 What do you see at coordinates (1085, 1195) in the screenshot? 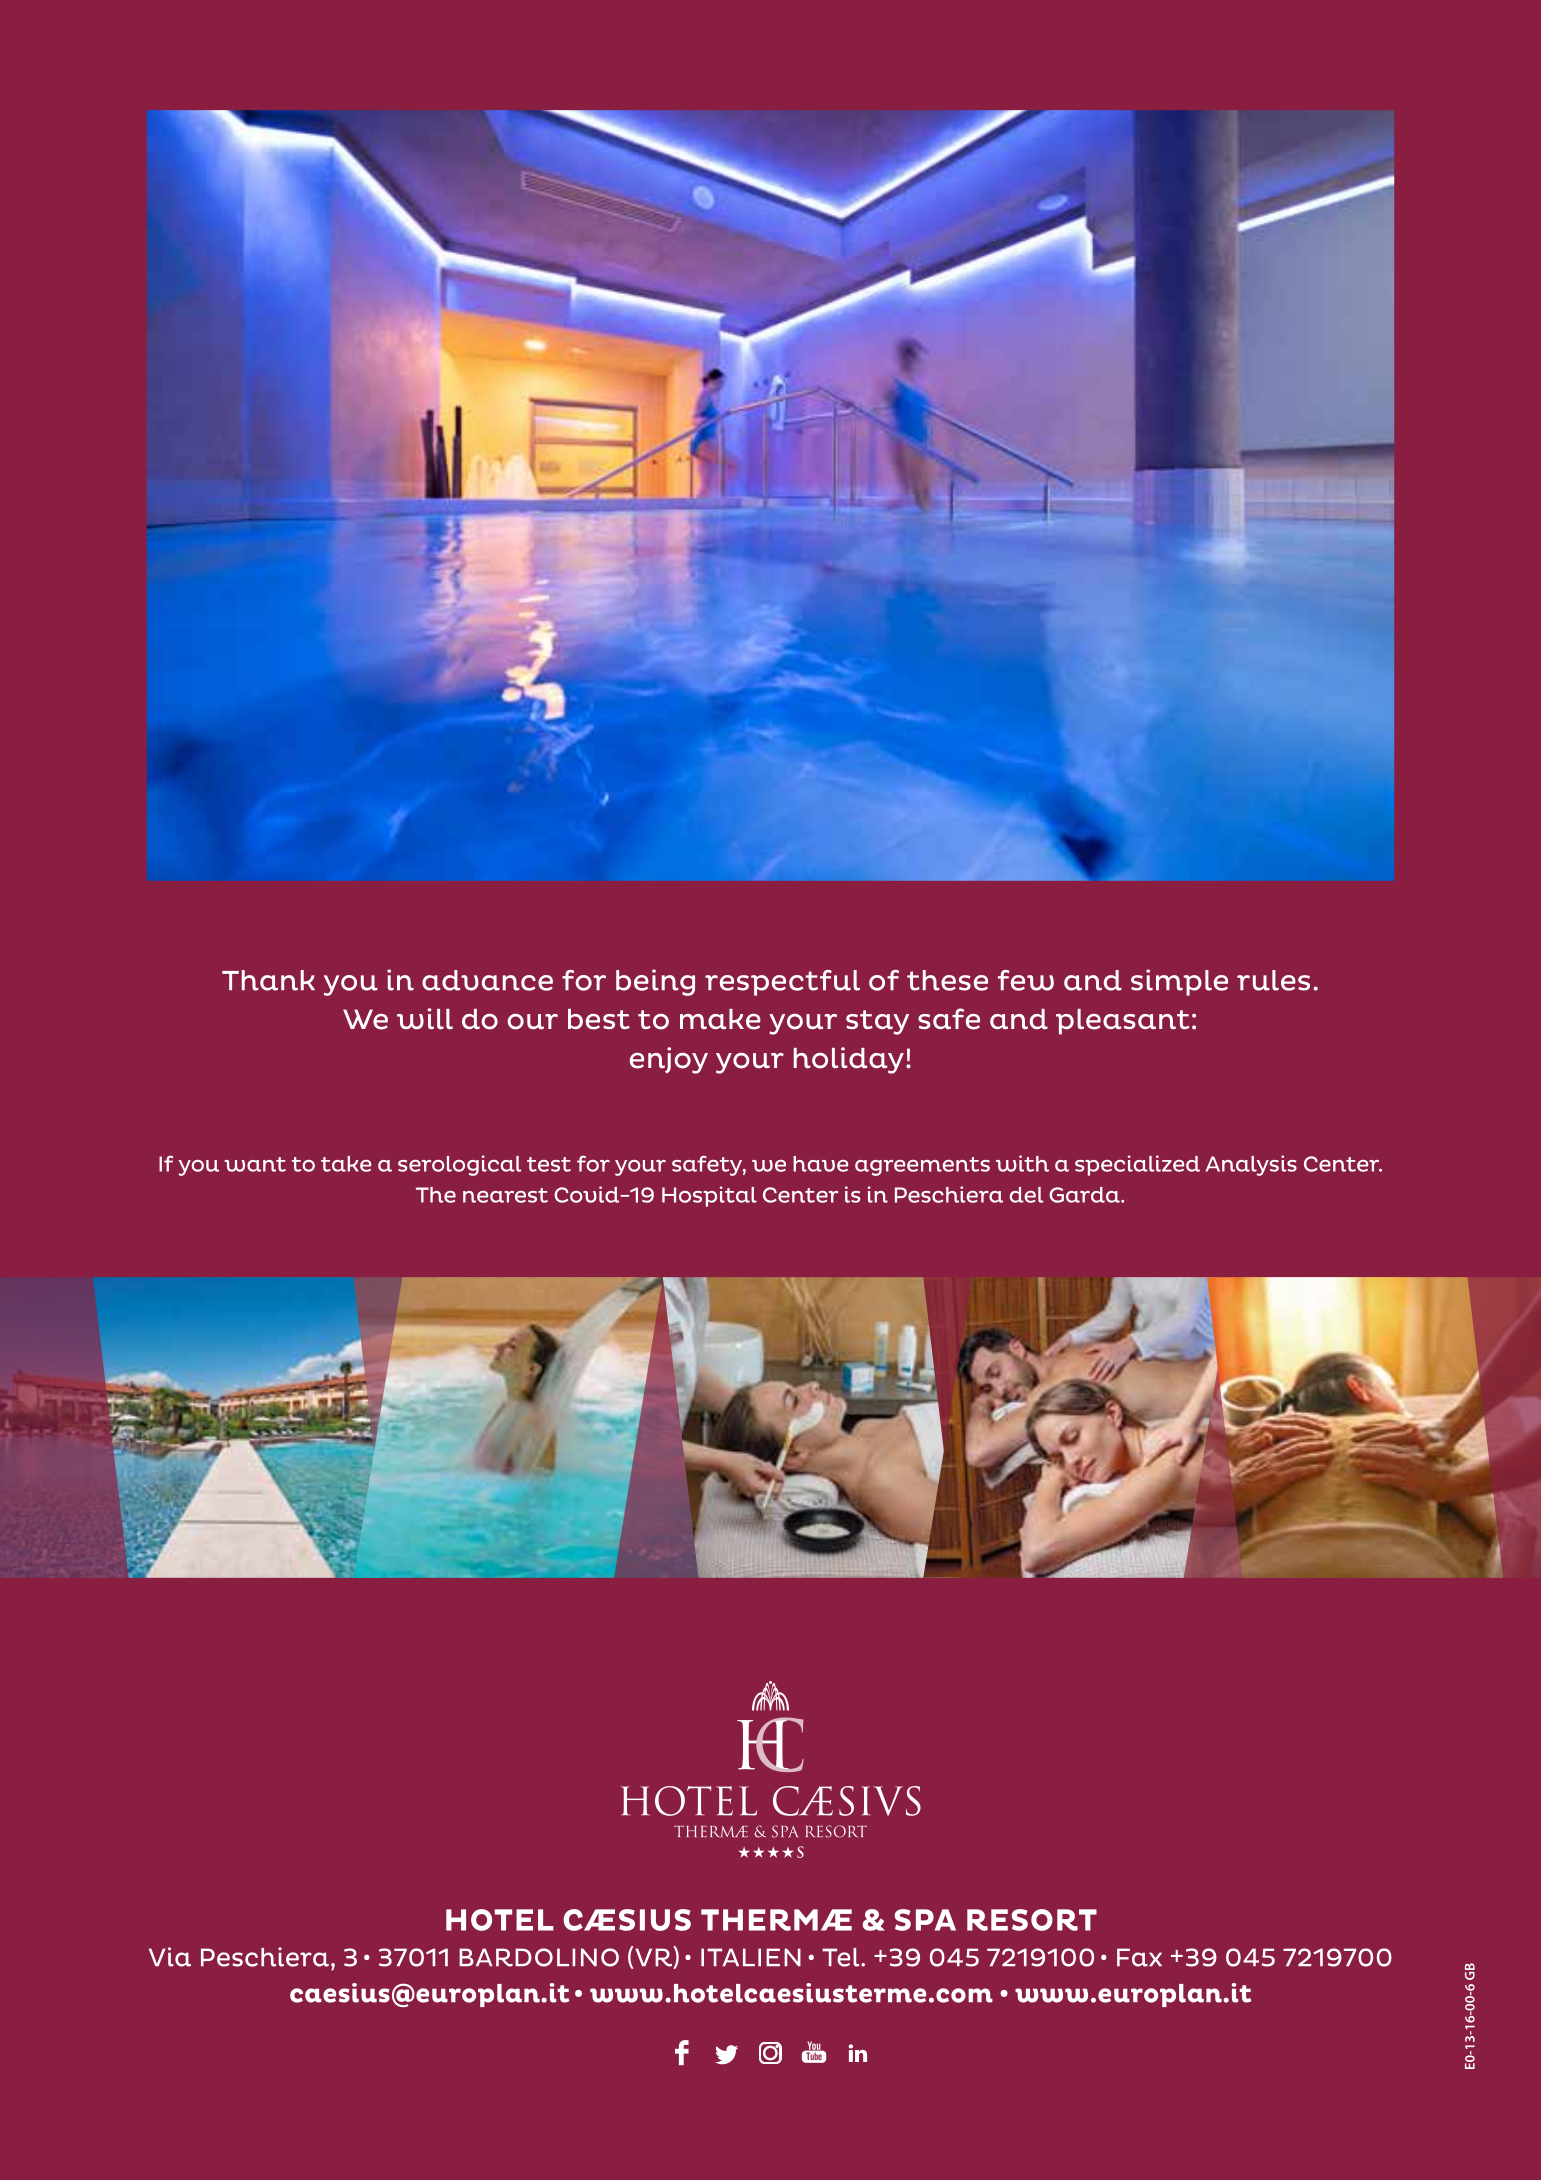
I see `Garda` at bounding box center [1085, 1195].
